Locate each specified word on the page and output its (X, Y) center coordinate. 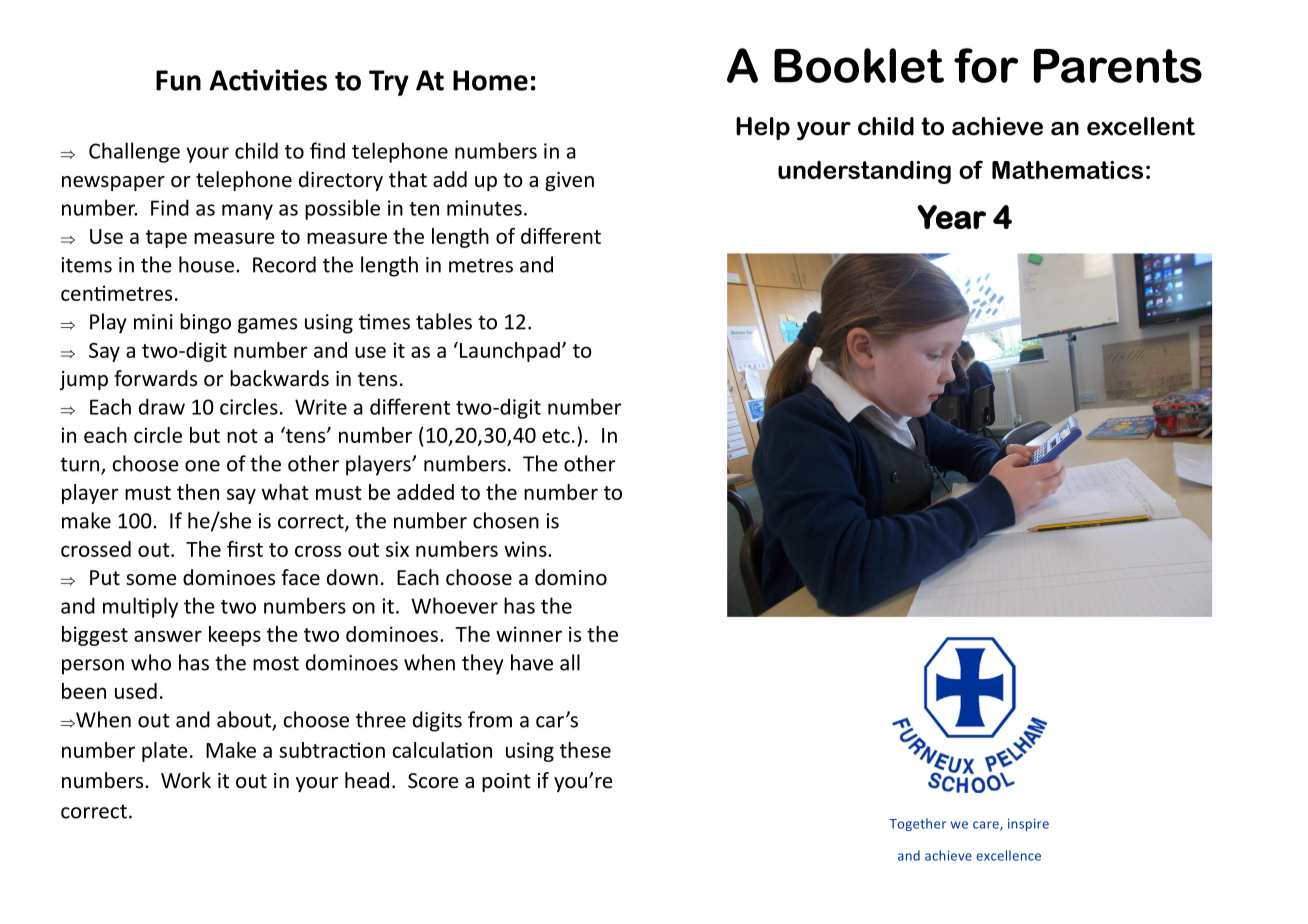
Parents (1118, 66)
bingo (205, 323)
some (151, 580)
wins (526, 549)
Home (490, 80)
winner (529, 634)
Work (186, 780)
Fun (178, 80)
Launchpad (510, 352)
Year (951, 217)
